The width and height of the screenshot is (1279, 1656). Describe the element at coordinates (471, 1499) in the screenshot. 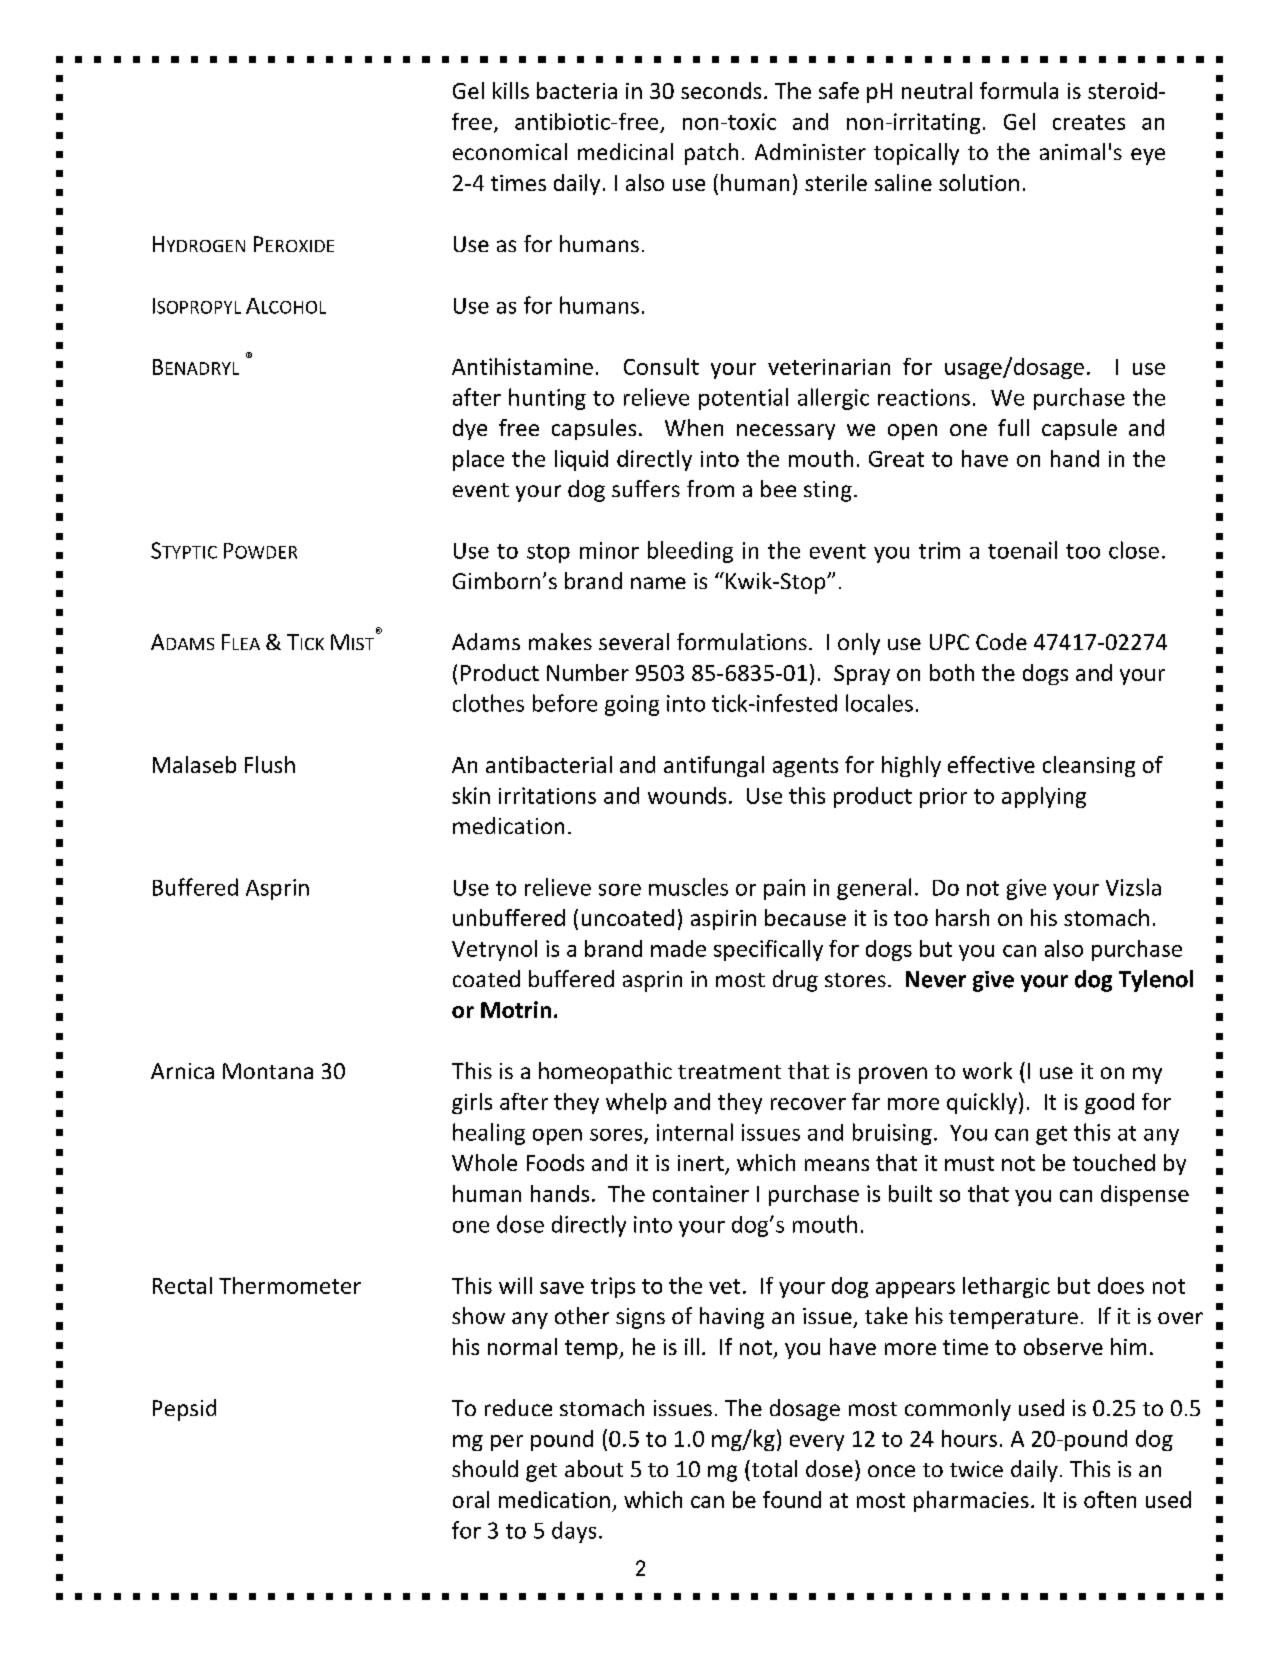

I see `oral` at that location.
